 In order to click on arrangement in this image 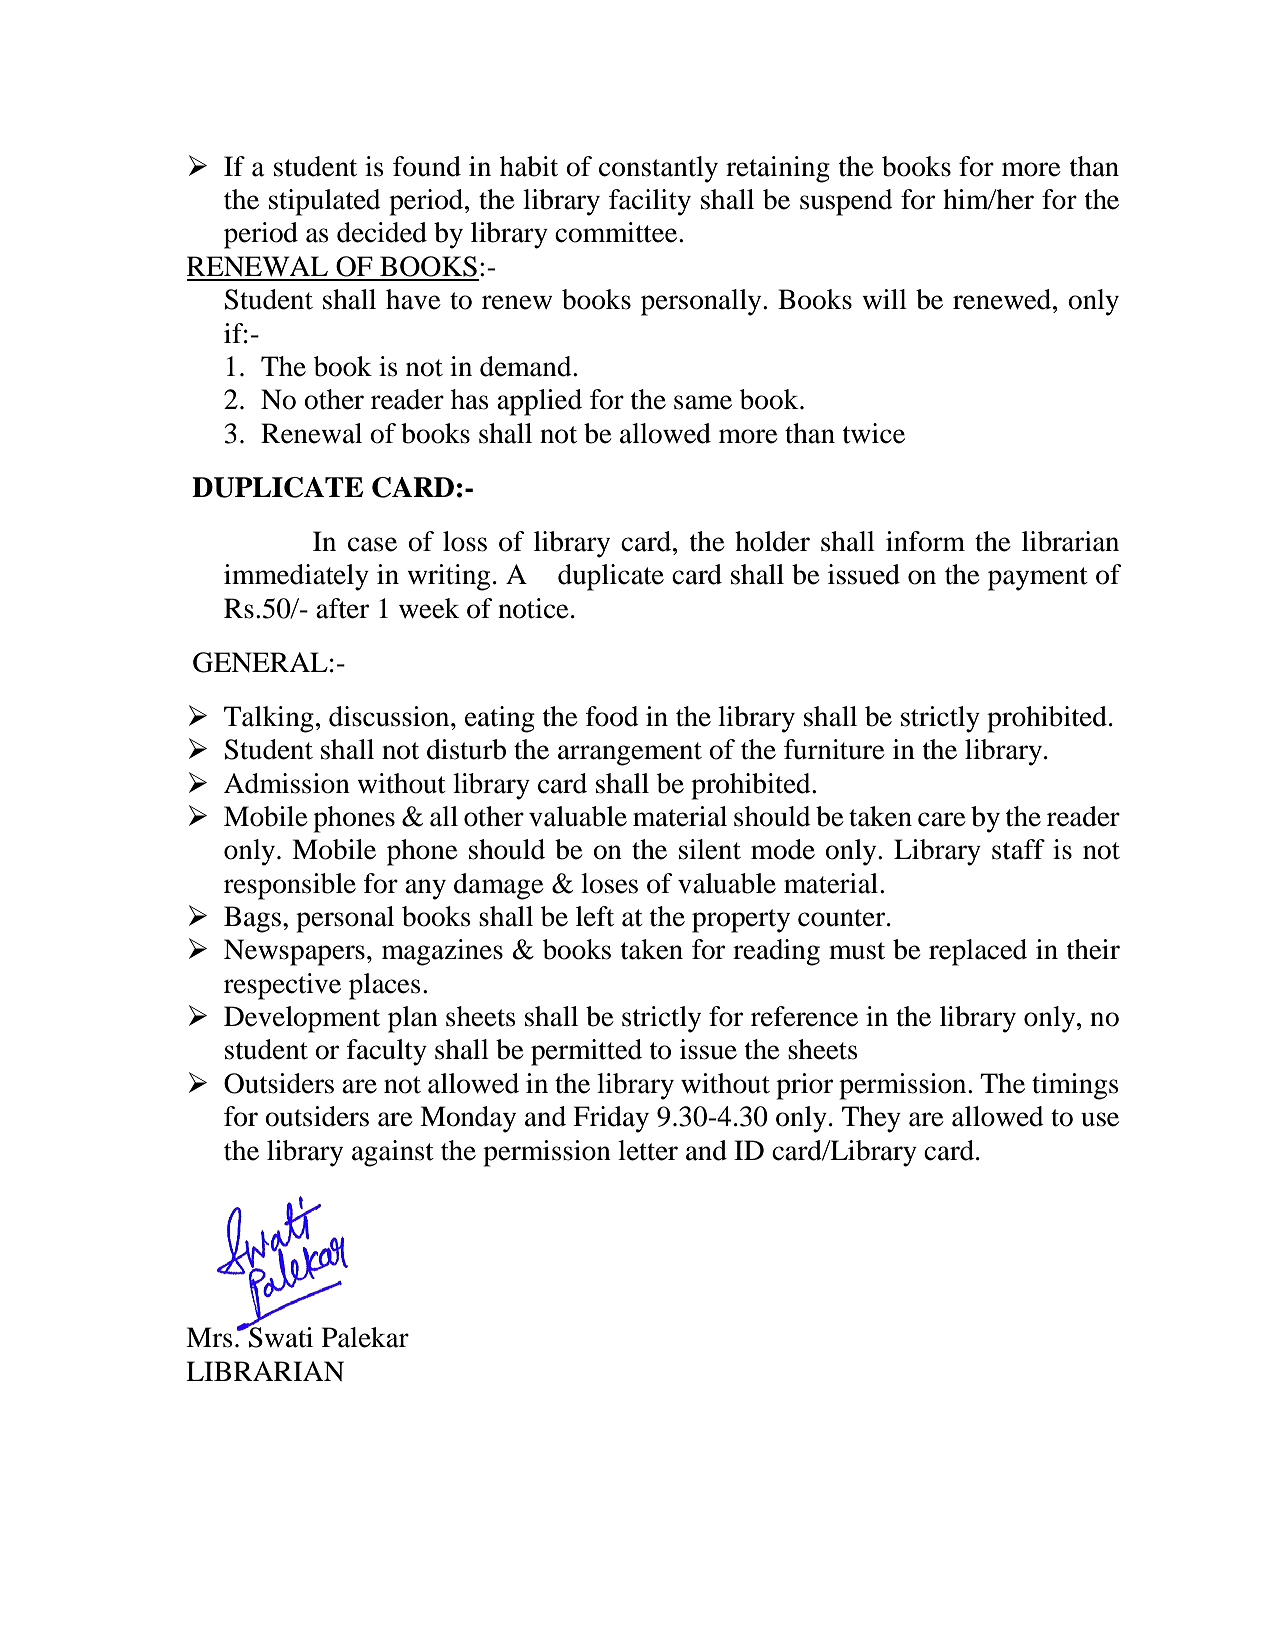, I will do `click(630, 754)`.
